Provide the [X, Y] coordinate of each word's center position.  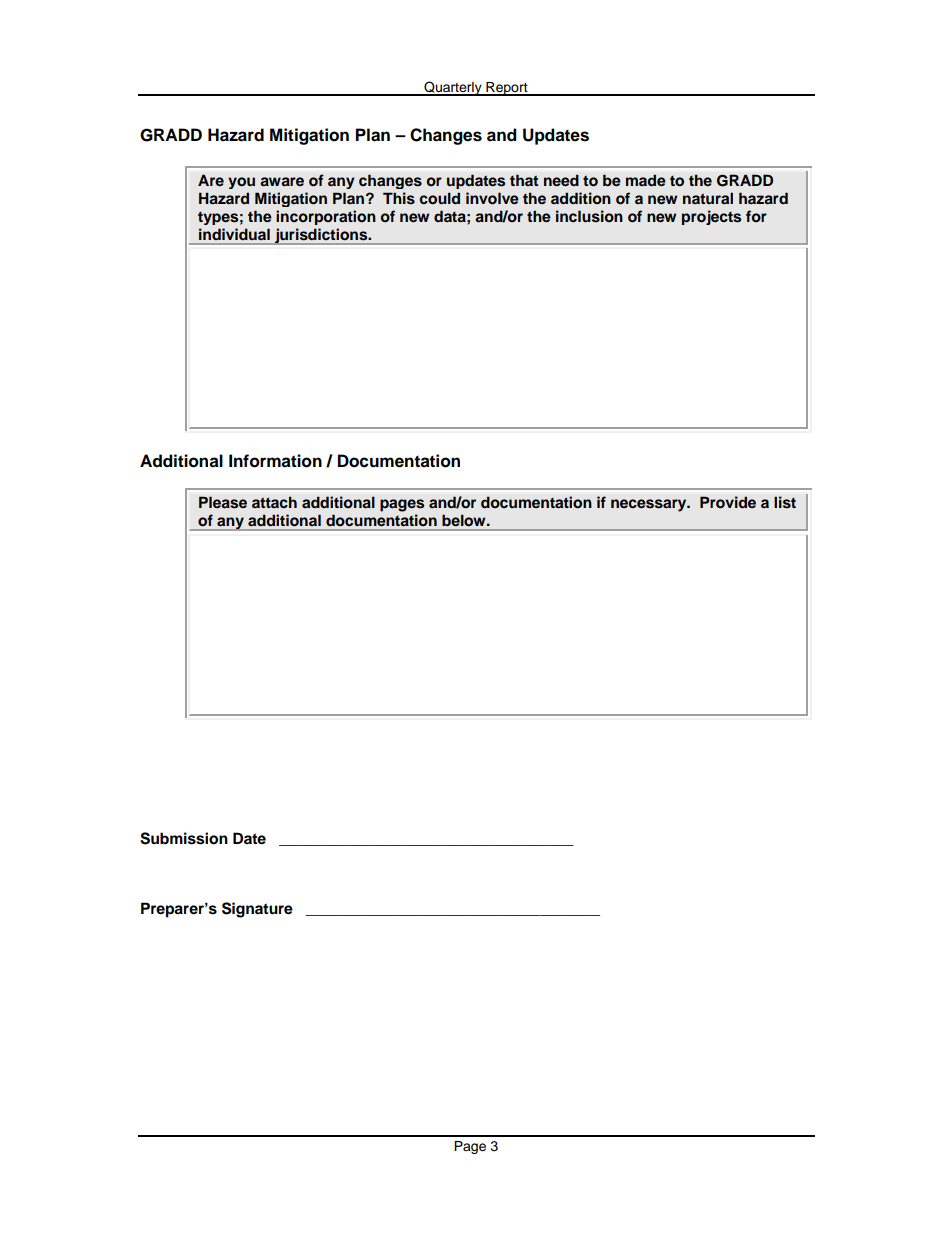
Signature [257, 910]
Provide [728, 502]
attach [274, 502]
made [646, 180]
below [465, 520]
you [241, 183]
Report [507, 89]
